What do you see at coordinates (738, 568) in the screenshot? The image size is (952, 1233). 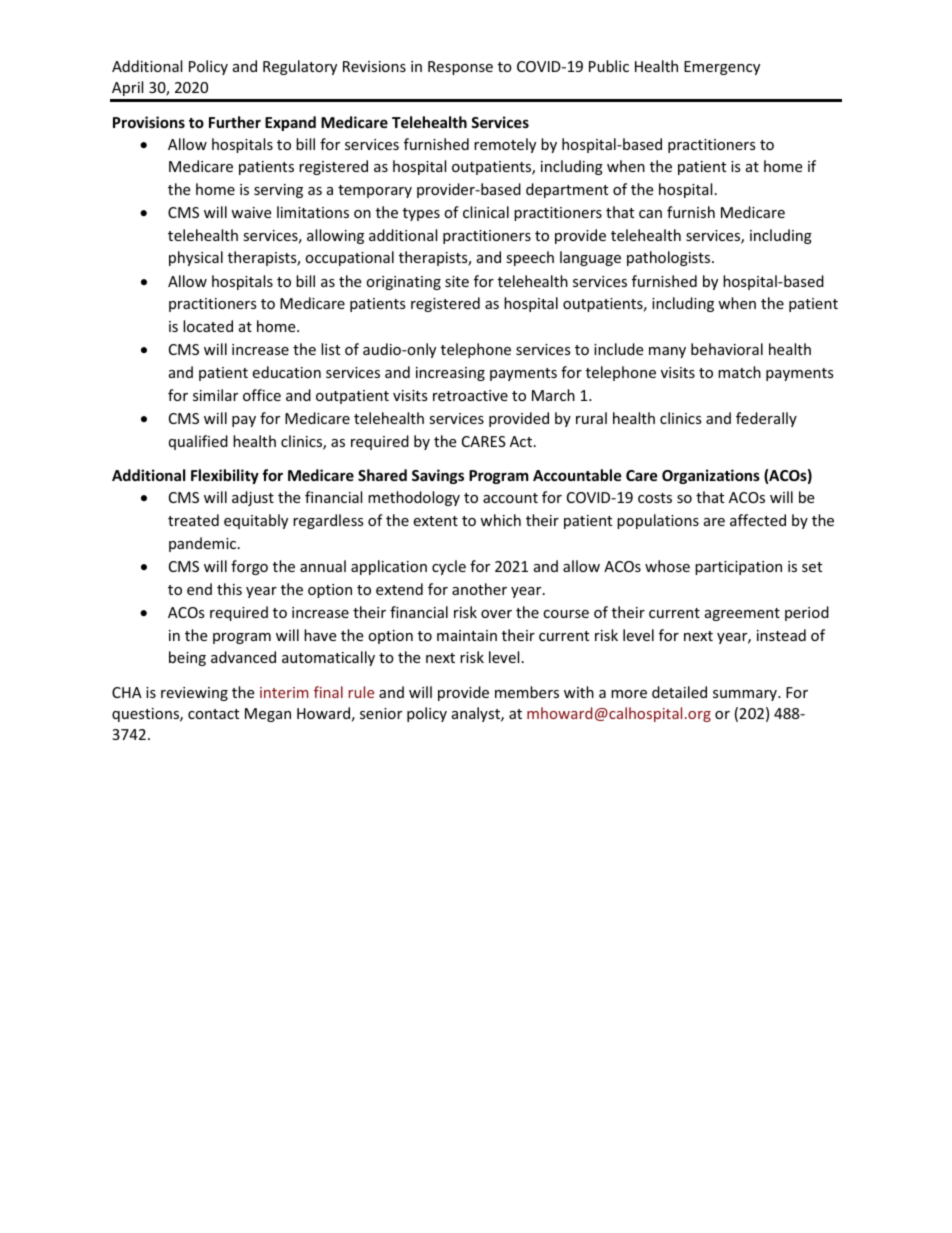 I see `participation` at bounding box center [738, 568].
